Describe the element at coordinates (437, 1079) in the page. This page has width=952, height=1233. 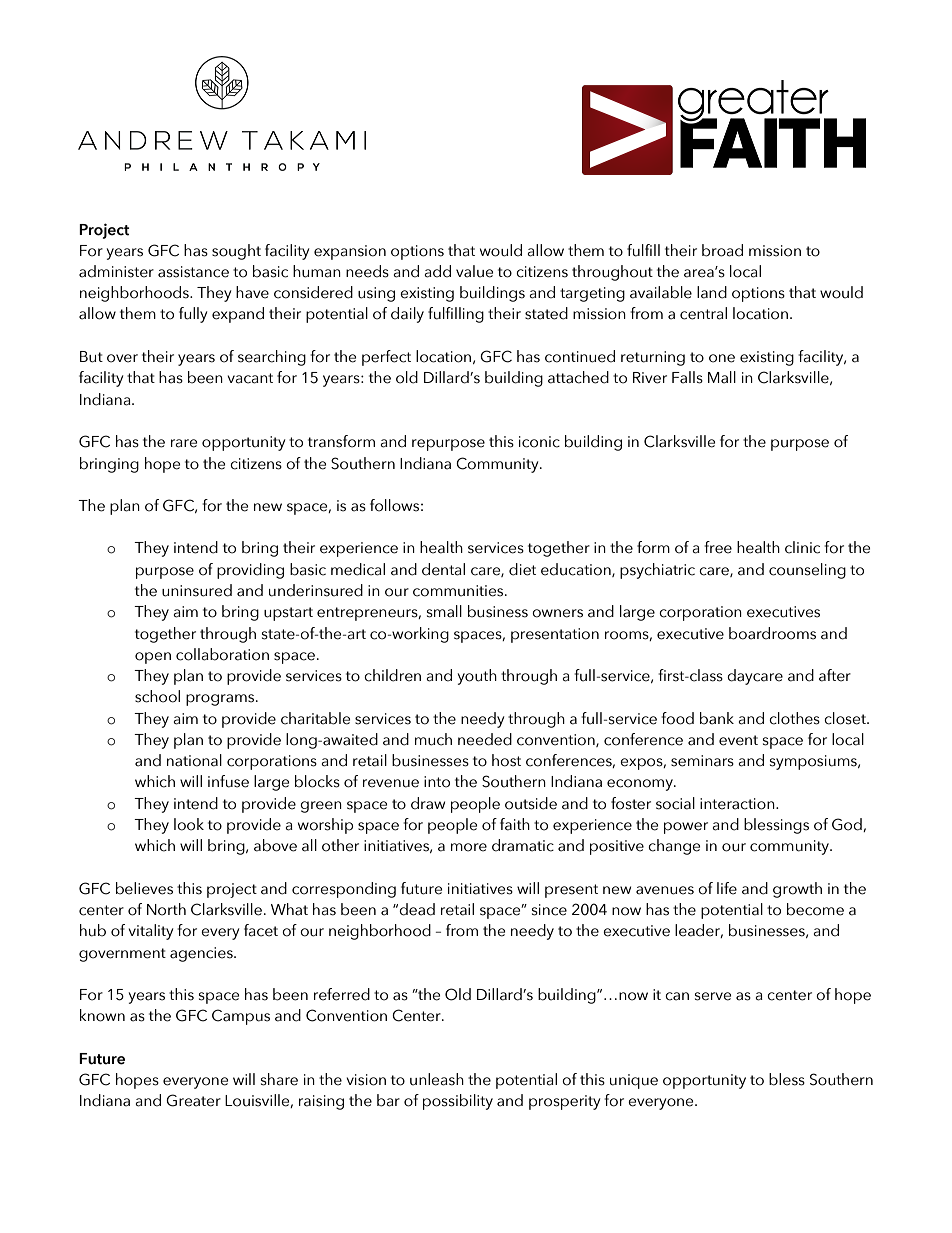
I see `unleash` at that location.
